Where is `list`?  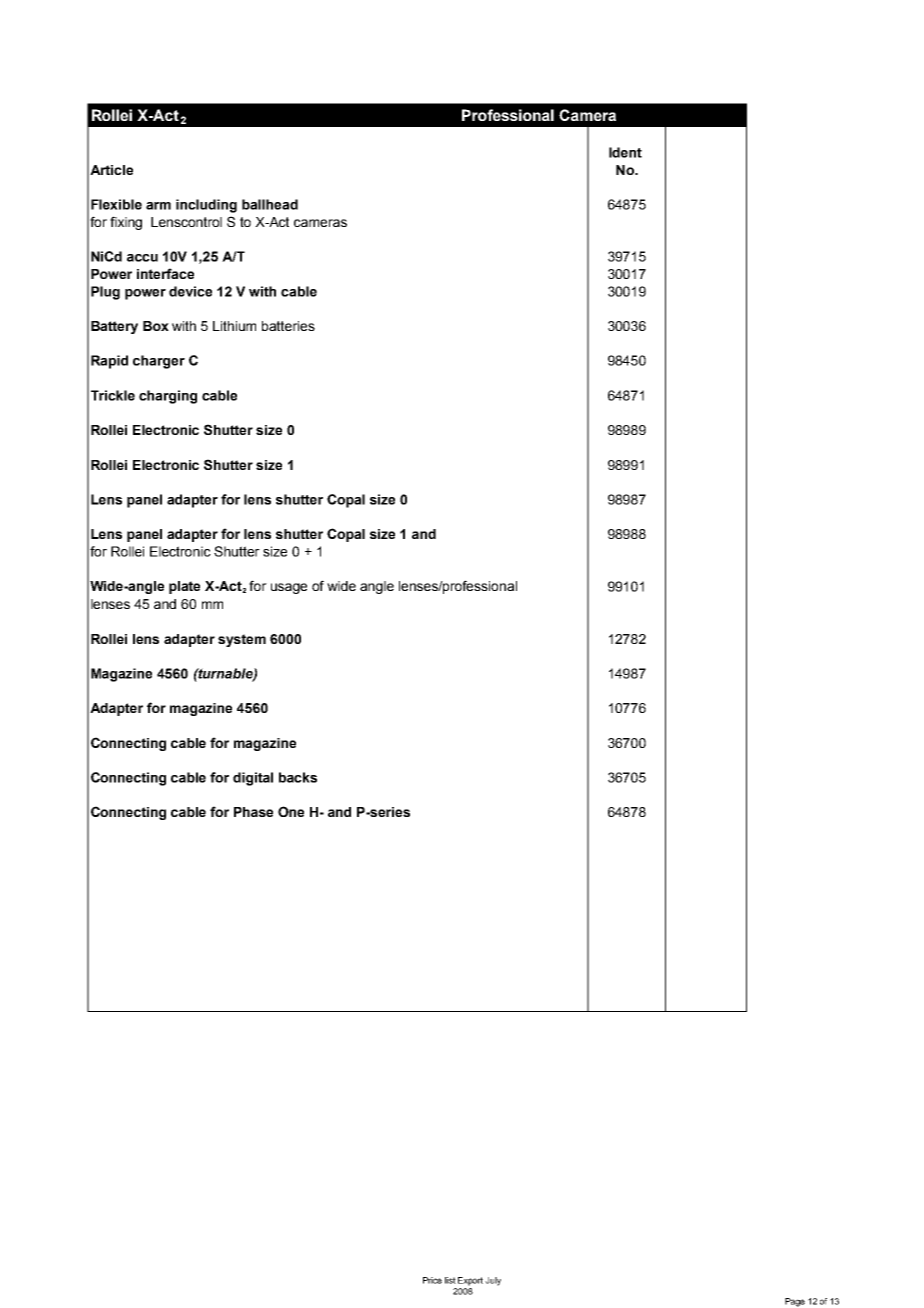
list is located at coordinates (450, 1280).
